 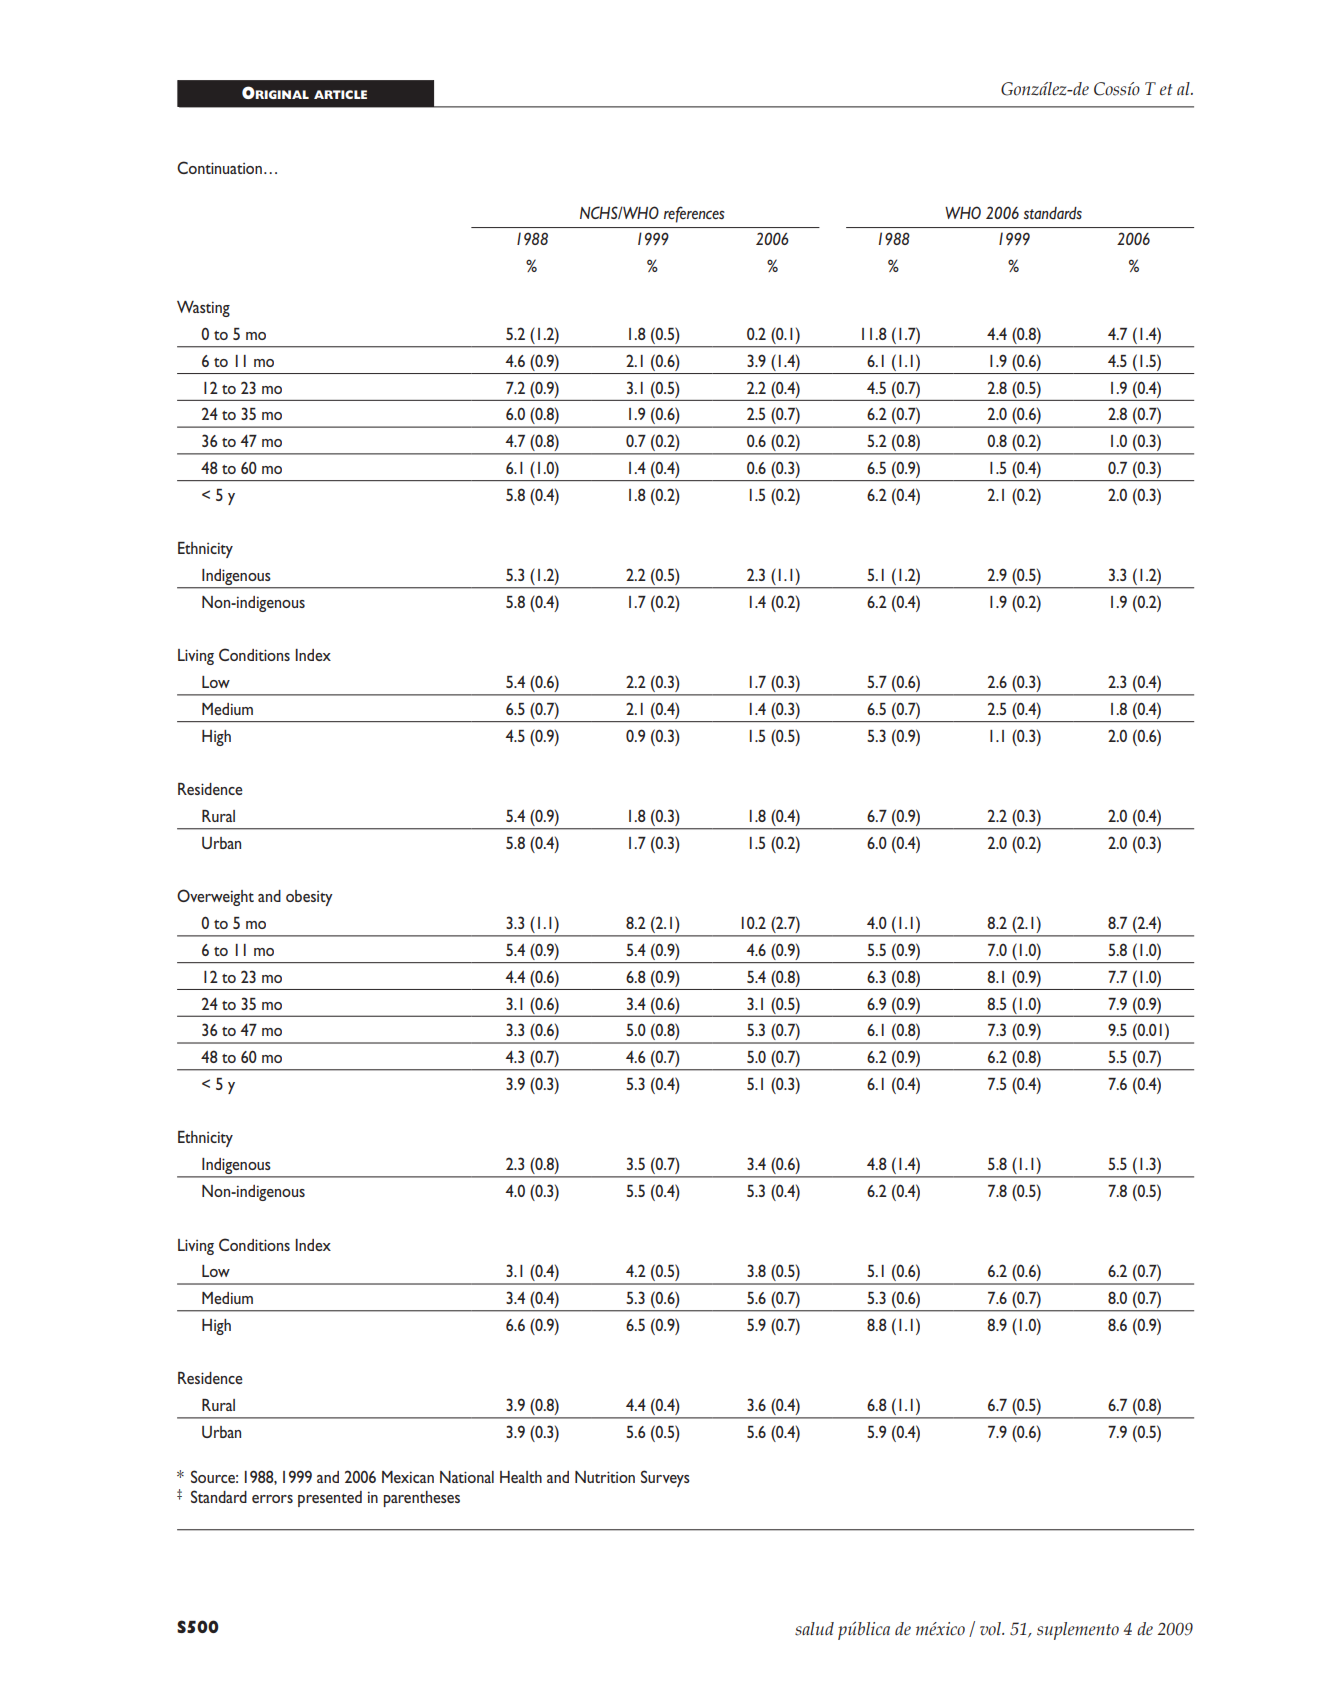 What do you see at coordinates (272, 1499) in the screenshot?
I see `errors` at bounding box center [272, 1499].
